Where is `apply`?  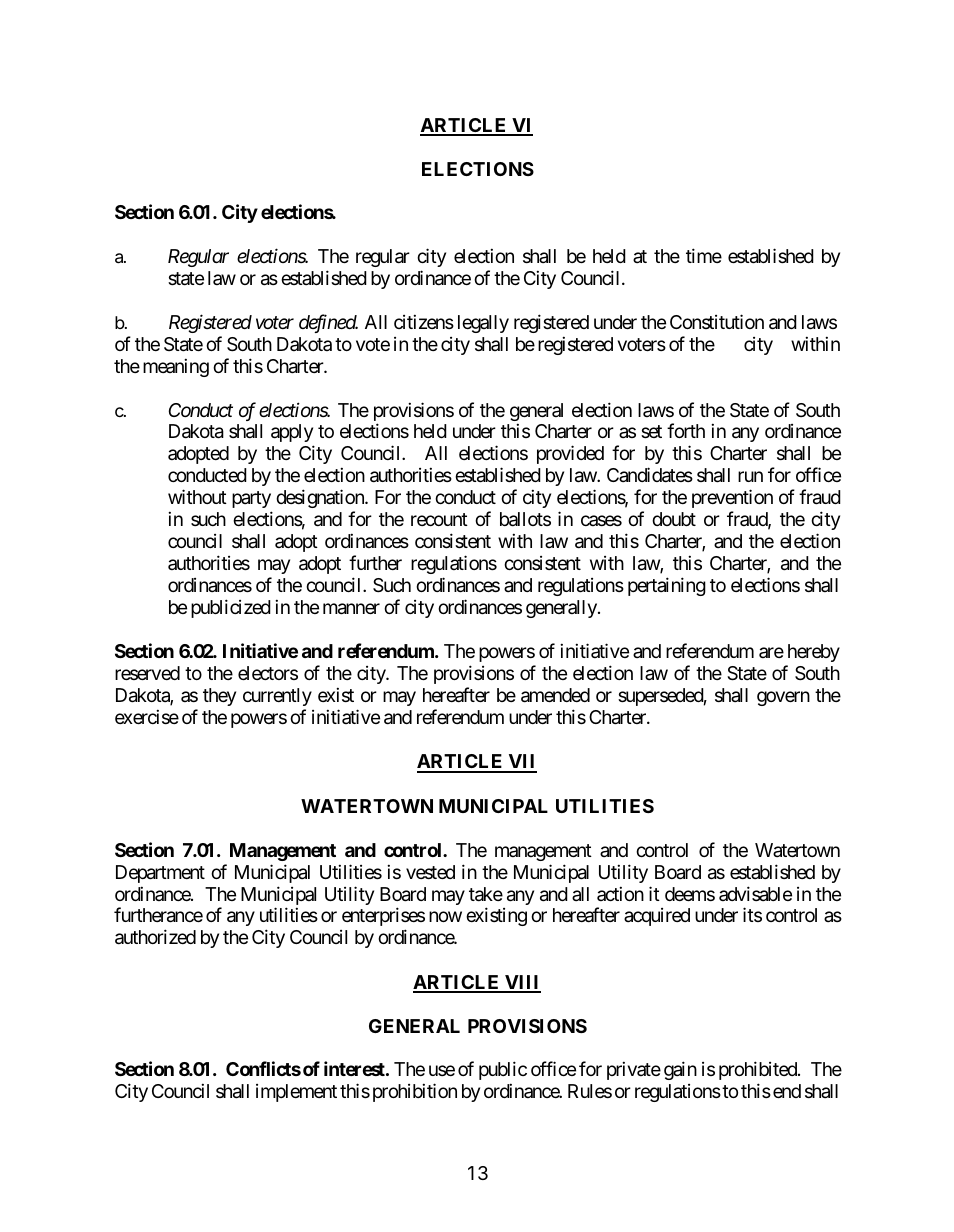 apply is located at coordinates (292, 435).
